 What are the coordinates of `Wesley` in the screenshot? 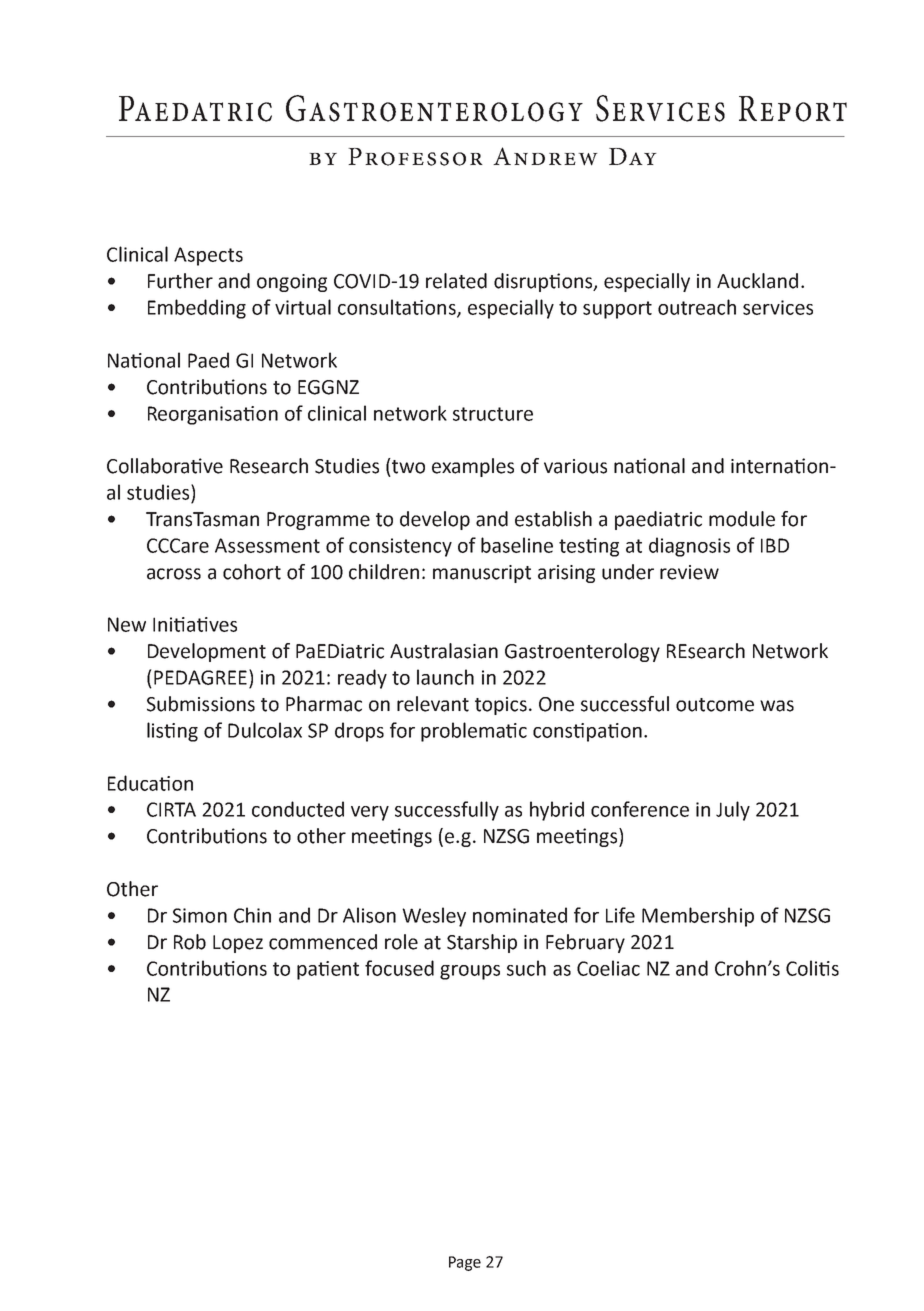 It's located at (434, 917).
